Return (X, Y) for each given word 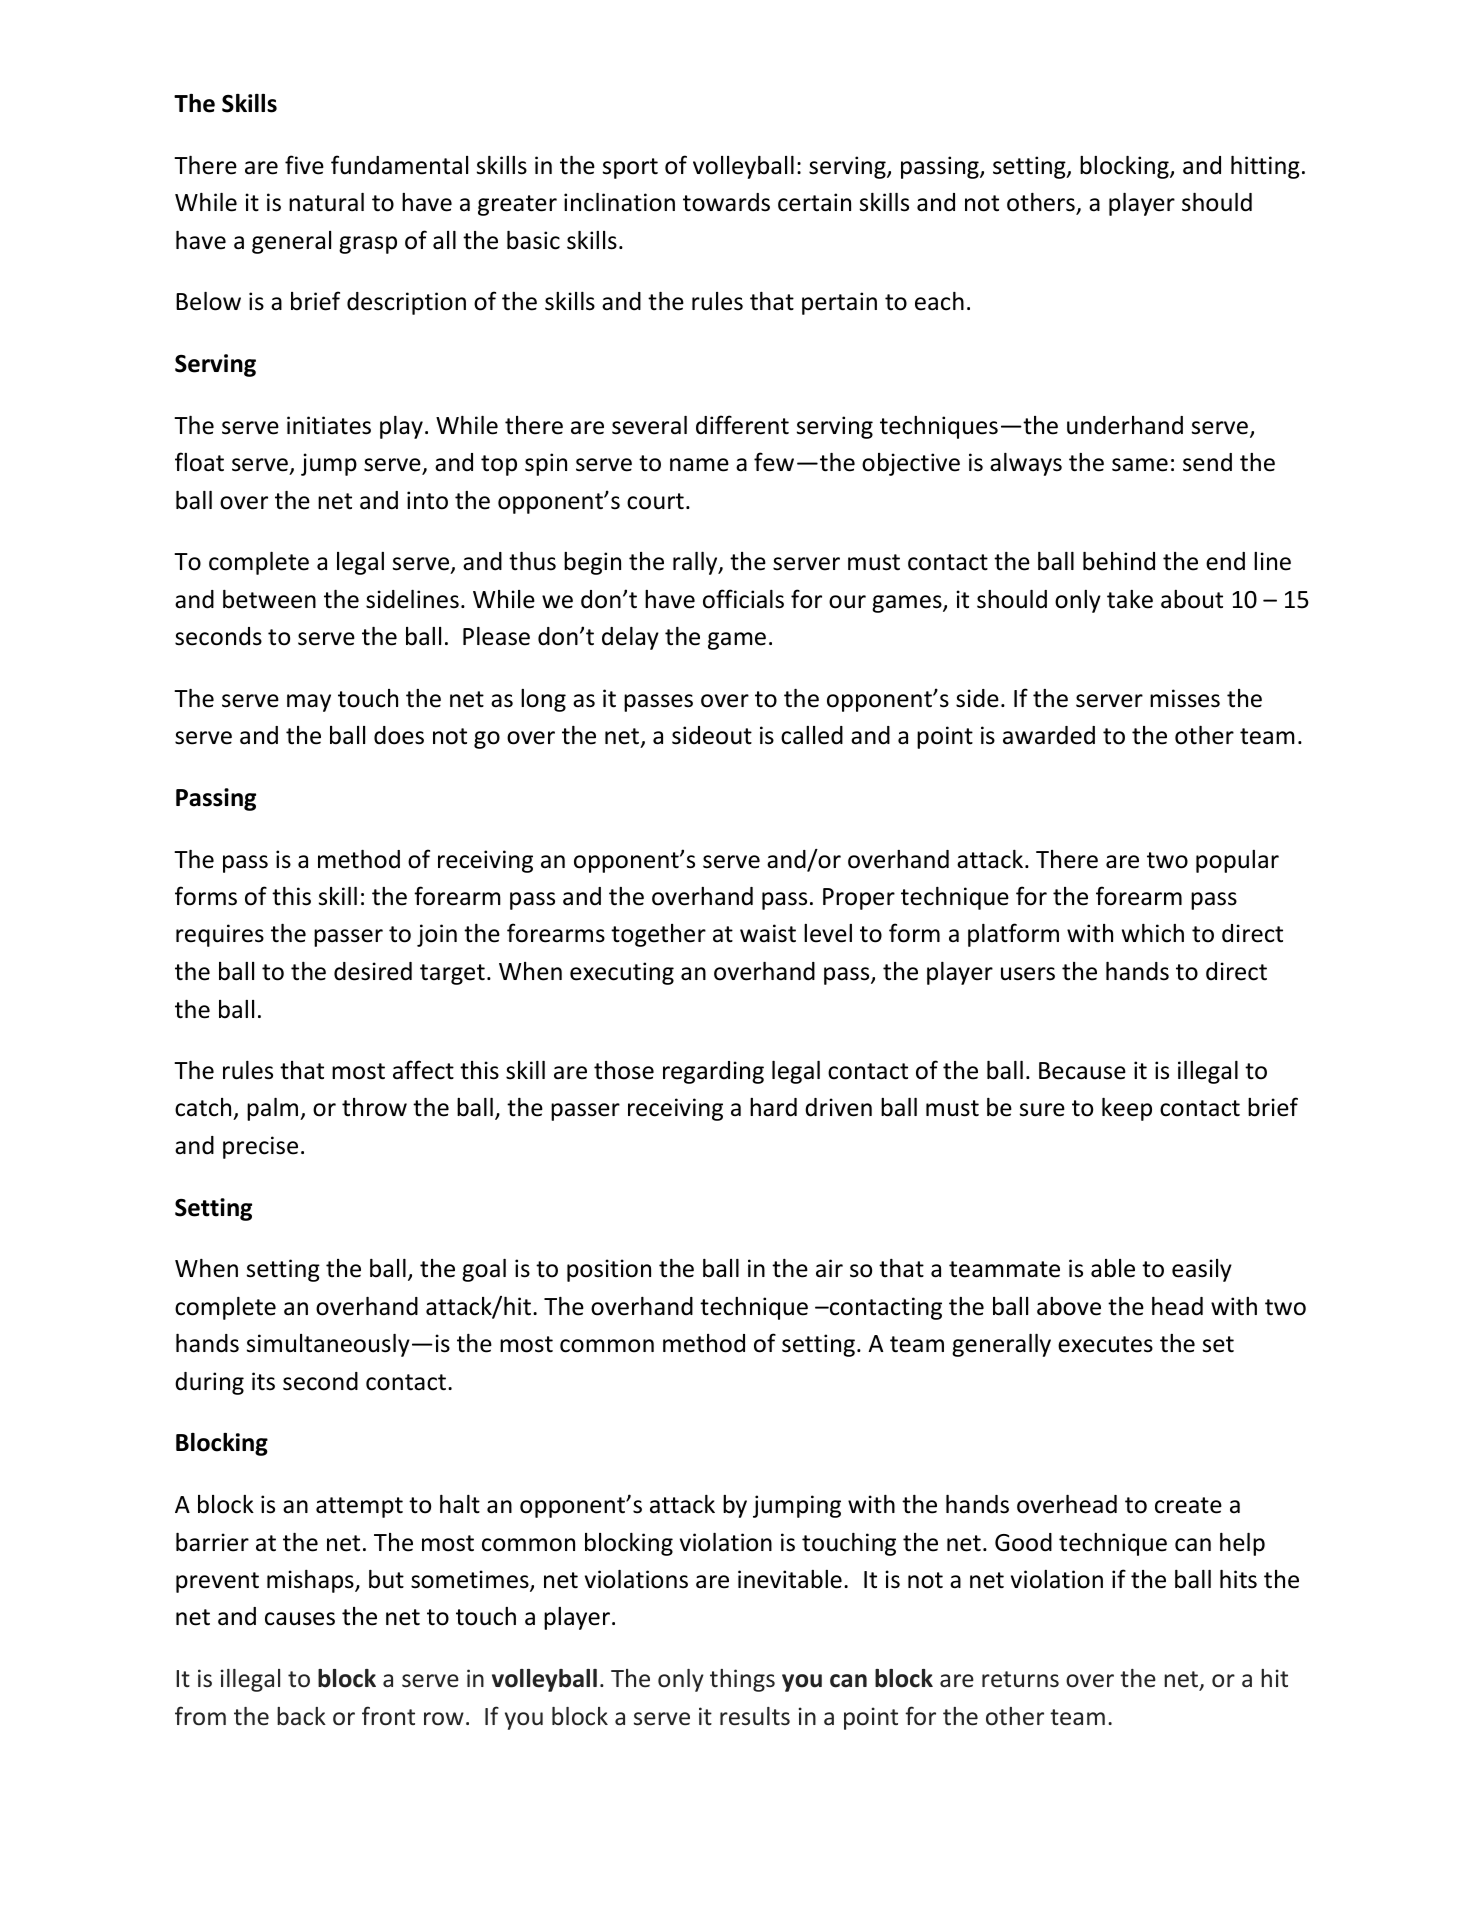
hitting (1265, 167)
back (301, 1716)
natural (326, 202)
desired (373, 971)
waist (768, 933)
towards (726, 202)
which (1153, 933)
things (742, 1680)
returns (1020, 1679)
